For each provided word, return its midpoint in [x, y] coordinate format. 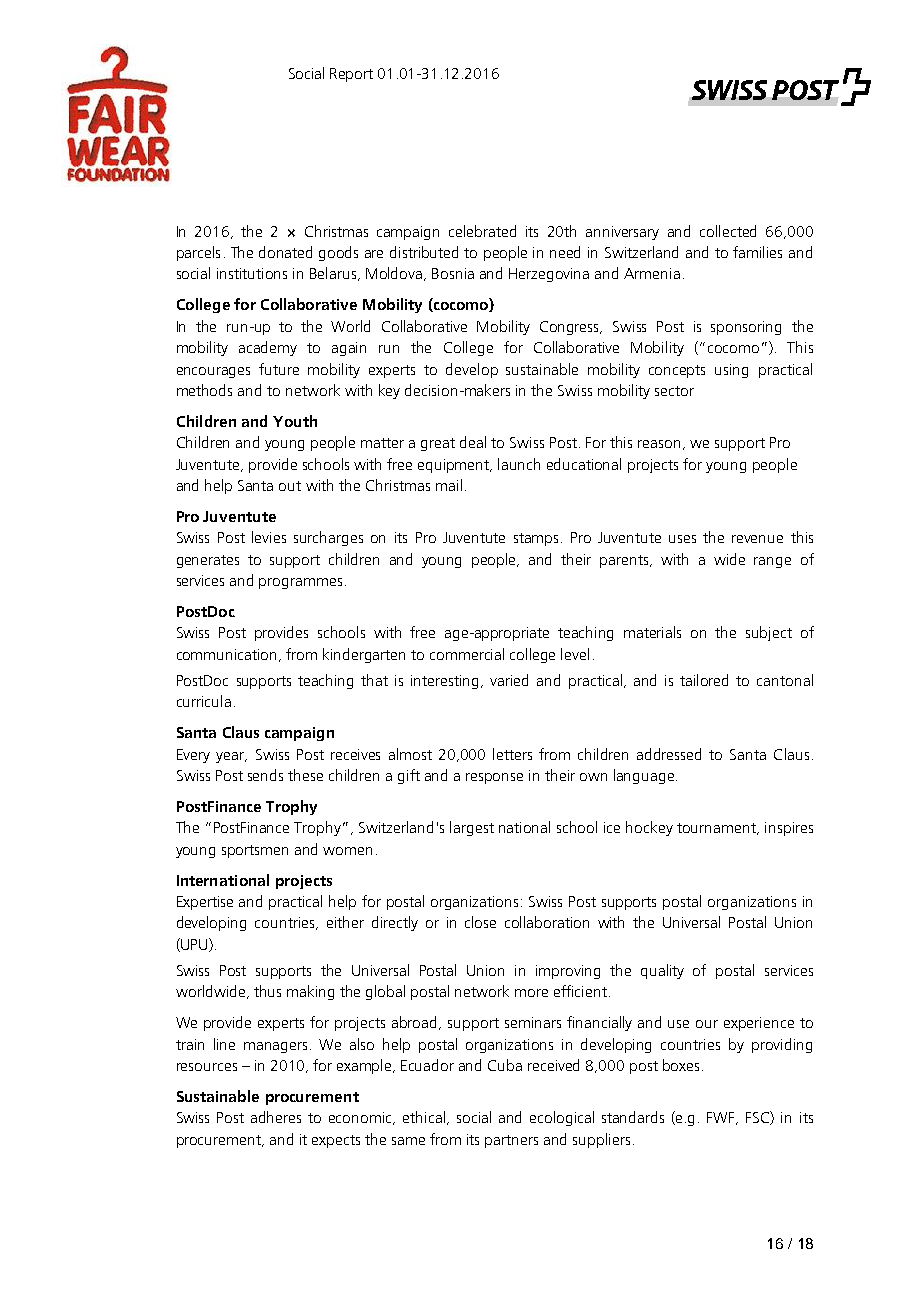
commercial [467, 654]
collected [728, 231]
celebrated [482, 231]
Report [351, 75]
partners [511, 1141]
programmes [300, 583]
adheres [276, 1117]
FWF [722, 1118]
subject [769, 633]
